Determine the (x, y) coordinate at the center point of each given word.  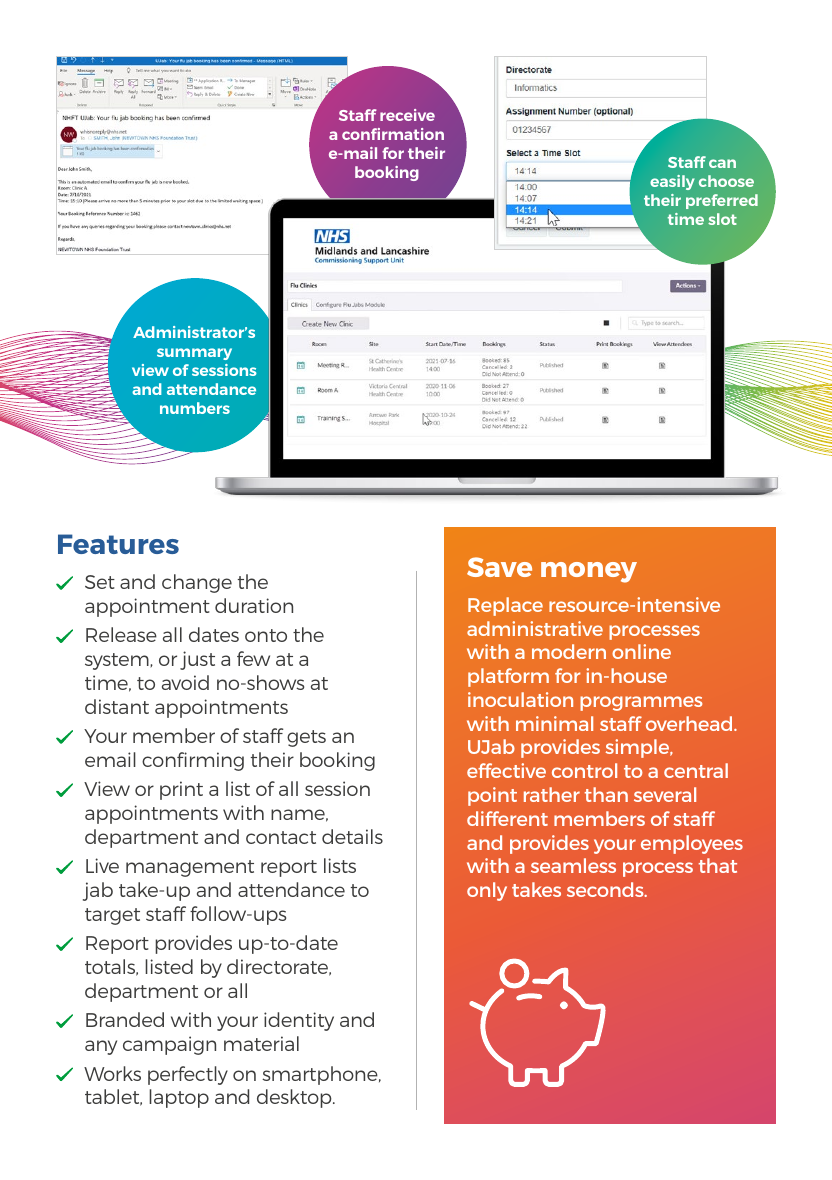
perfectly (188, 1075)
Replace (505, 606)
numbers (195, 408)
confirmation (393, 134)
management (190, 868)
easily (672, 182)
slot (722, 219)
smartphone (321, 1075)
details (352, 836)
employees (692, 844)
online (641, 651)
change (197, 583)
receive (407, 115)
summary (194, 354)
